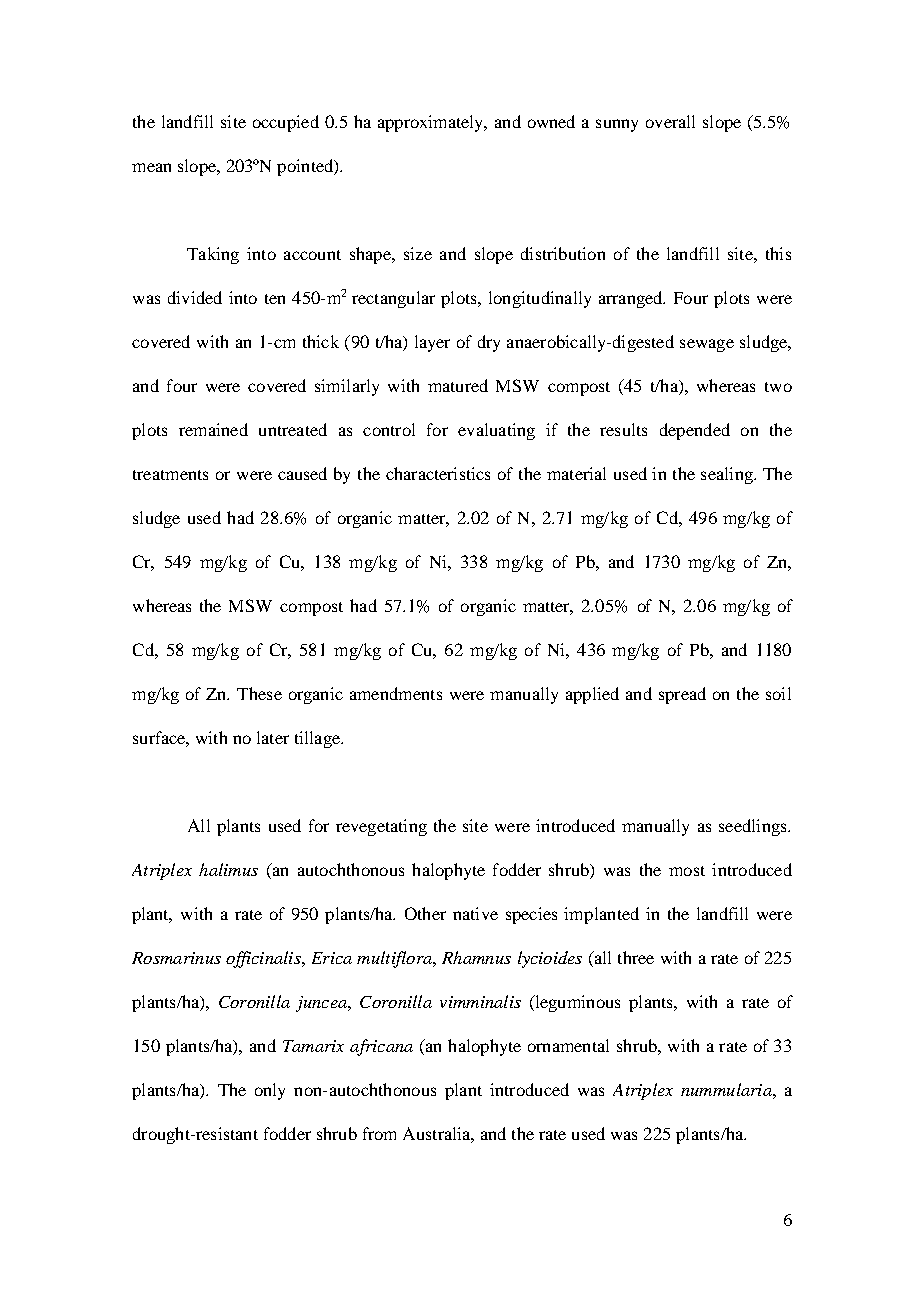  Describe the element at coordinates (273, 737) in the image. I see `later` at that location.
